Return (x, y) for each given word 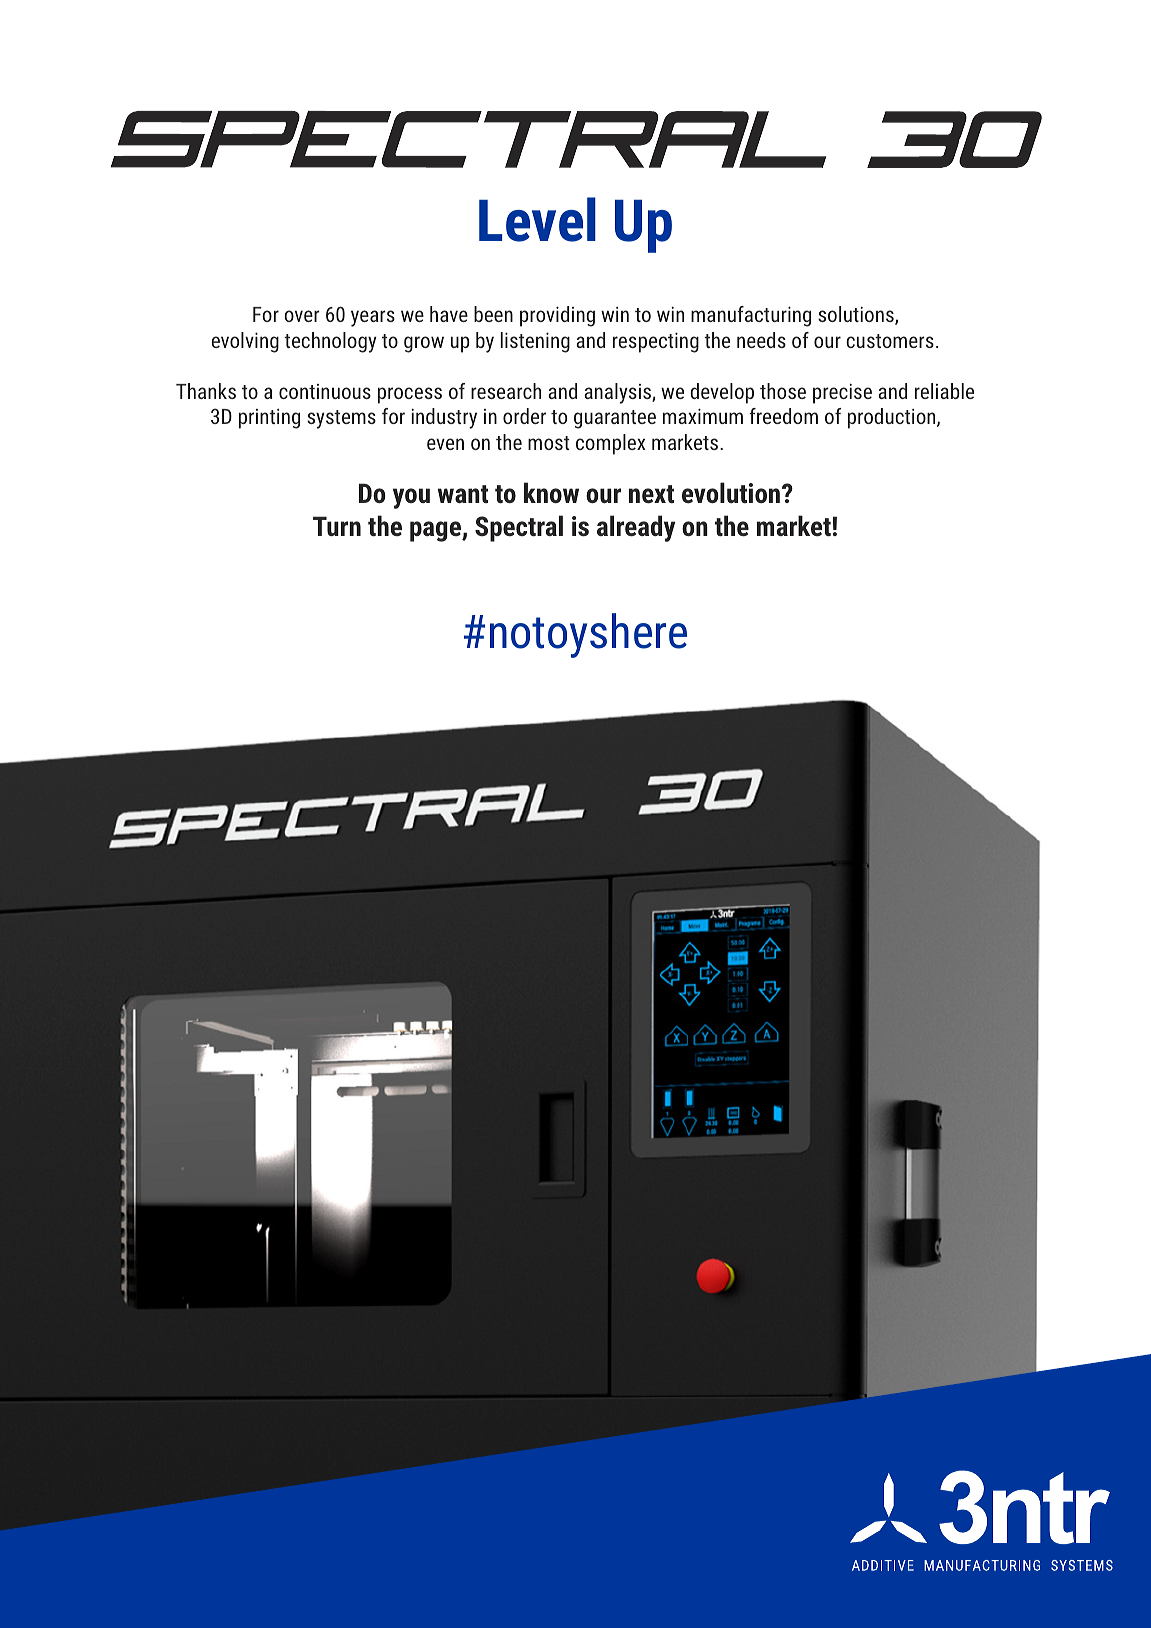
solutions (857, 315)
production (893, 418)
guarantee (615, 419)
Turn (337, 526)
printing (269, 419)
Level (537, 219)
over (302, 316)
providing (557, 316)
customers (890, 341)
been (493, 314)
